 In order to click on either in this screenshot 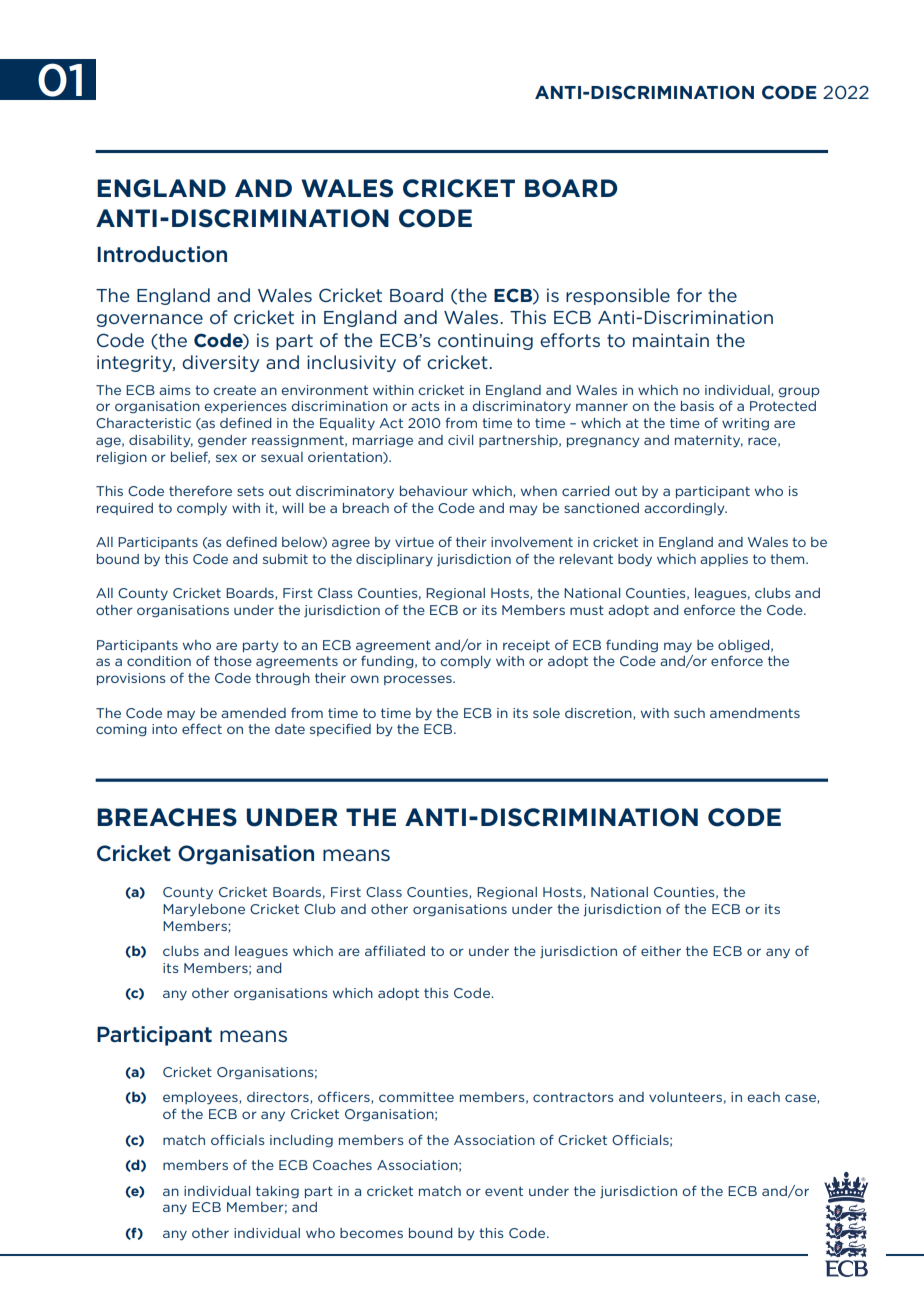, I will do `click(661, 951)`.
